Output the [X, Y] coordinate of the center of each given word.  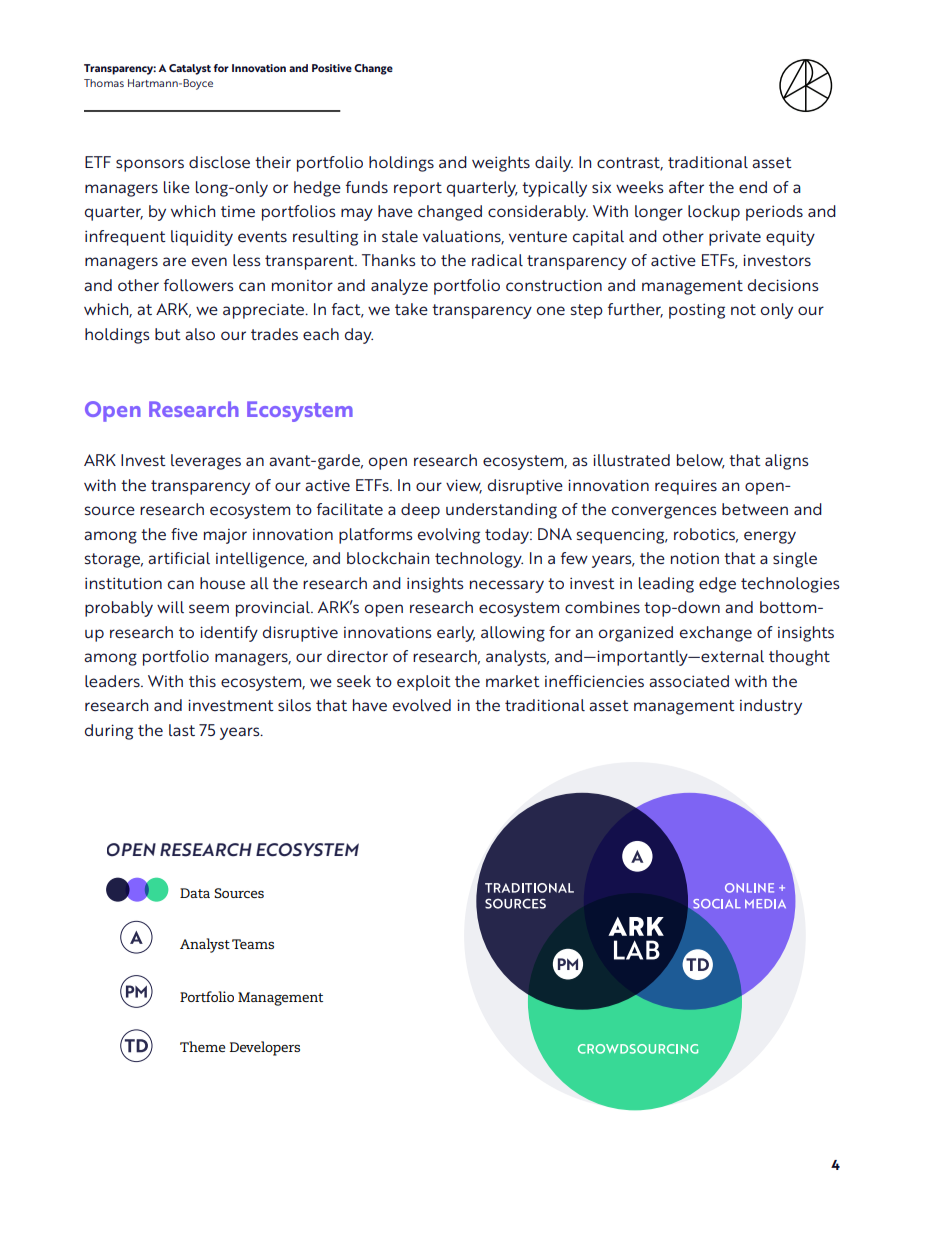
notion [695, 558]
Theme [202, 1046]
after [686, 187]
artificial [179, 558]
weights [501, 164]
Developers [265, 1048]
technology [479, 560]
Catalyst [190, 69]
